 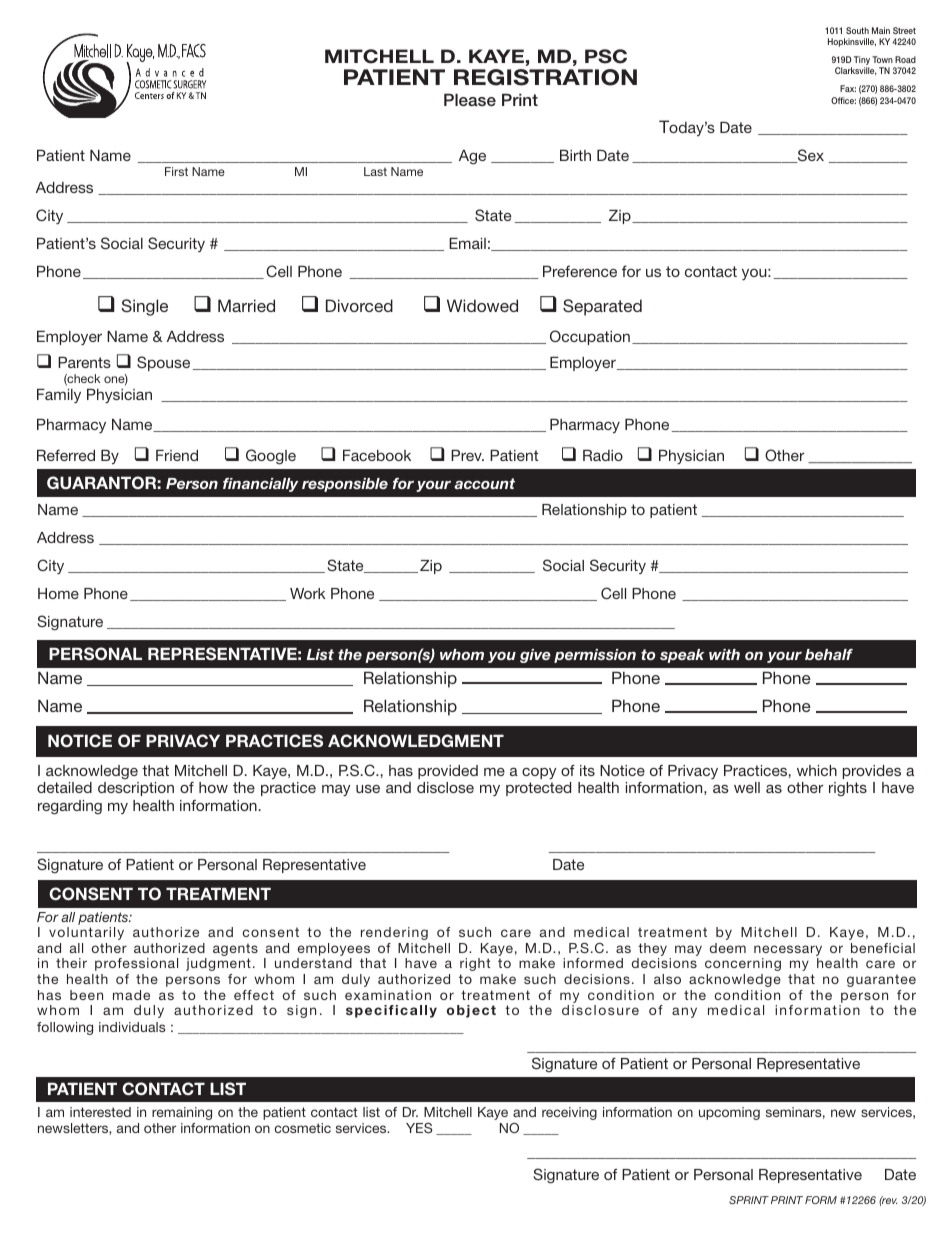 What do you see at coordinates (602, 307) in the screenshot?
I see `Separated` at bounding box center [602, 307].
